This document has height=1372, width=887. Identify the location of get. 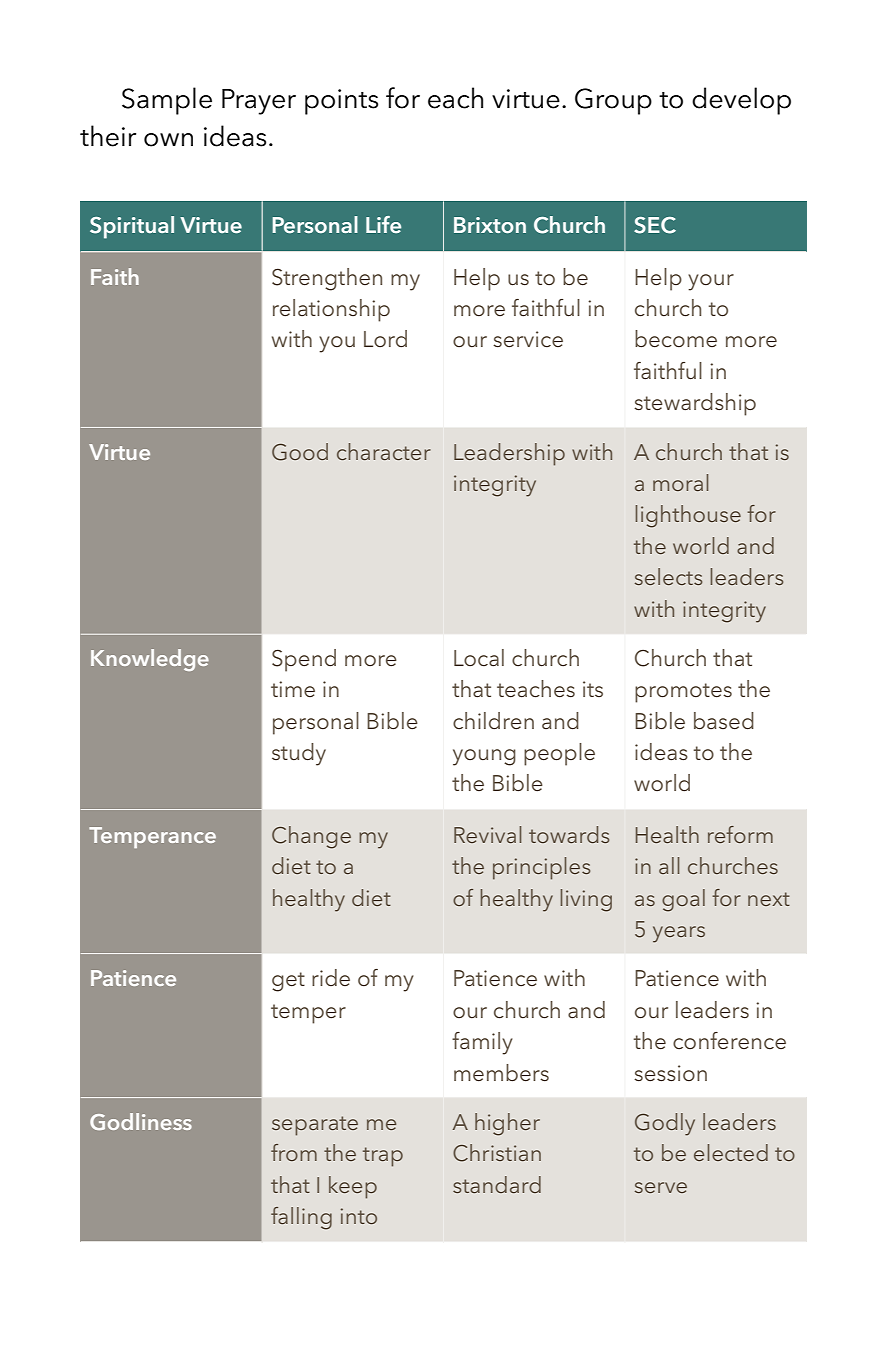
(288, 982).
